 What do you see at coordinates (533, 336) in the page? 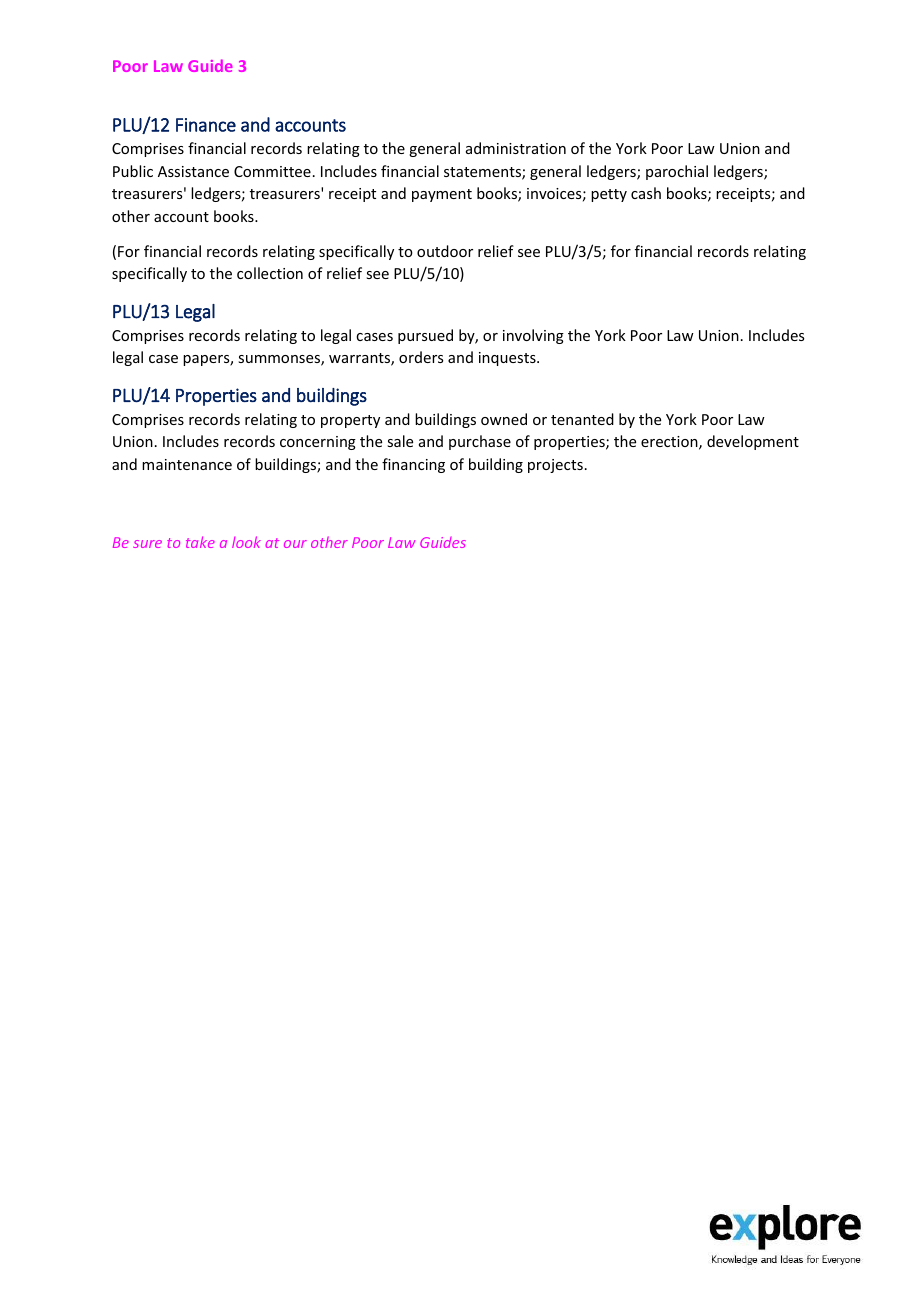
I see `involving` at bounding box center [533, 336].
